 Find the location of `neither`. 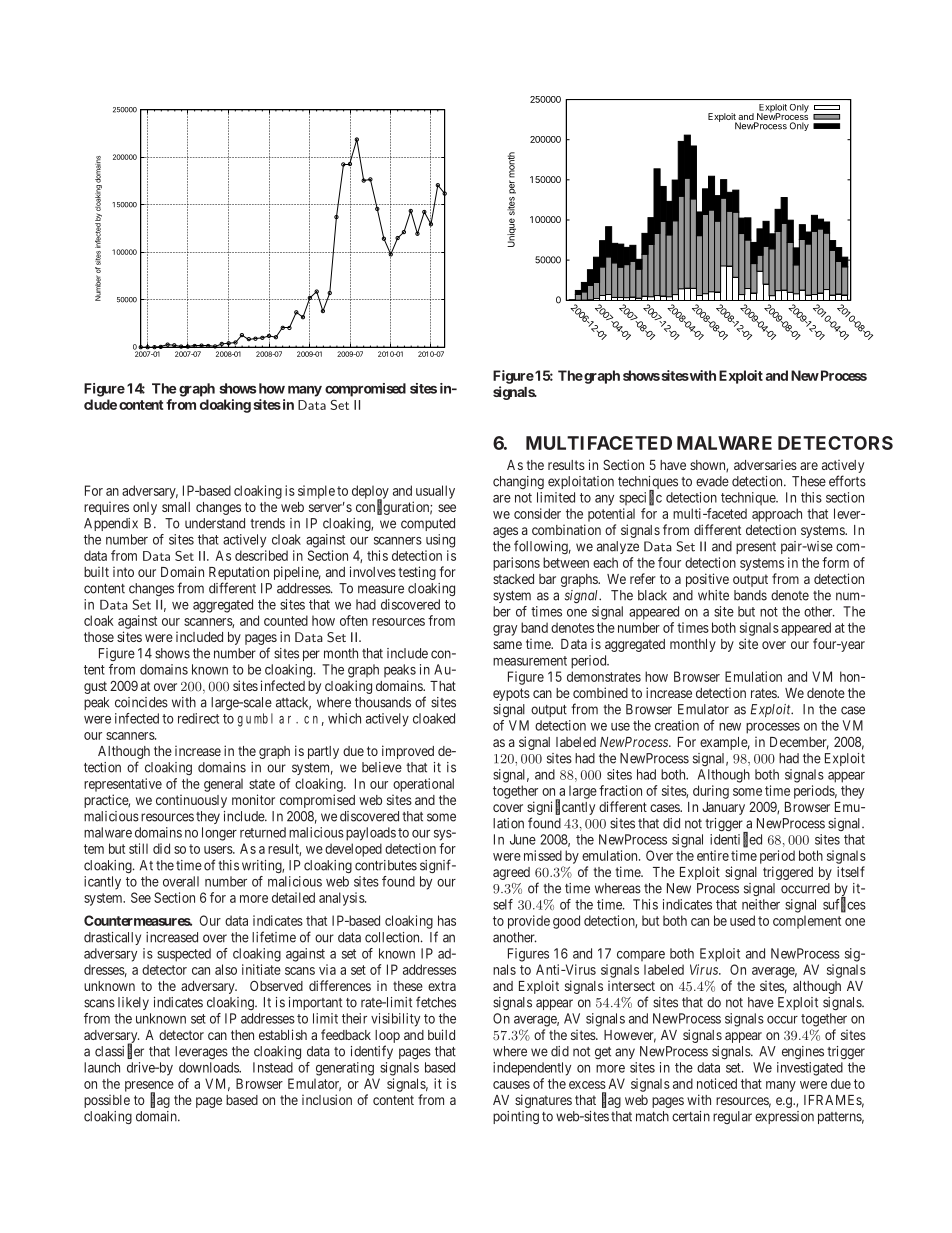

neither is located at coordinates (761, 904).
